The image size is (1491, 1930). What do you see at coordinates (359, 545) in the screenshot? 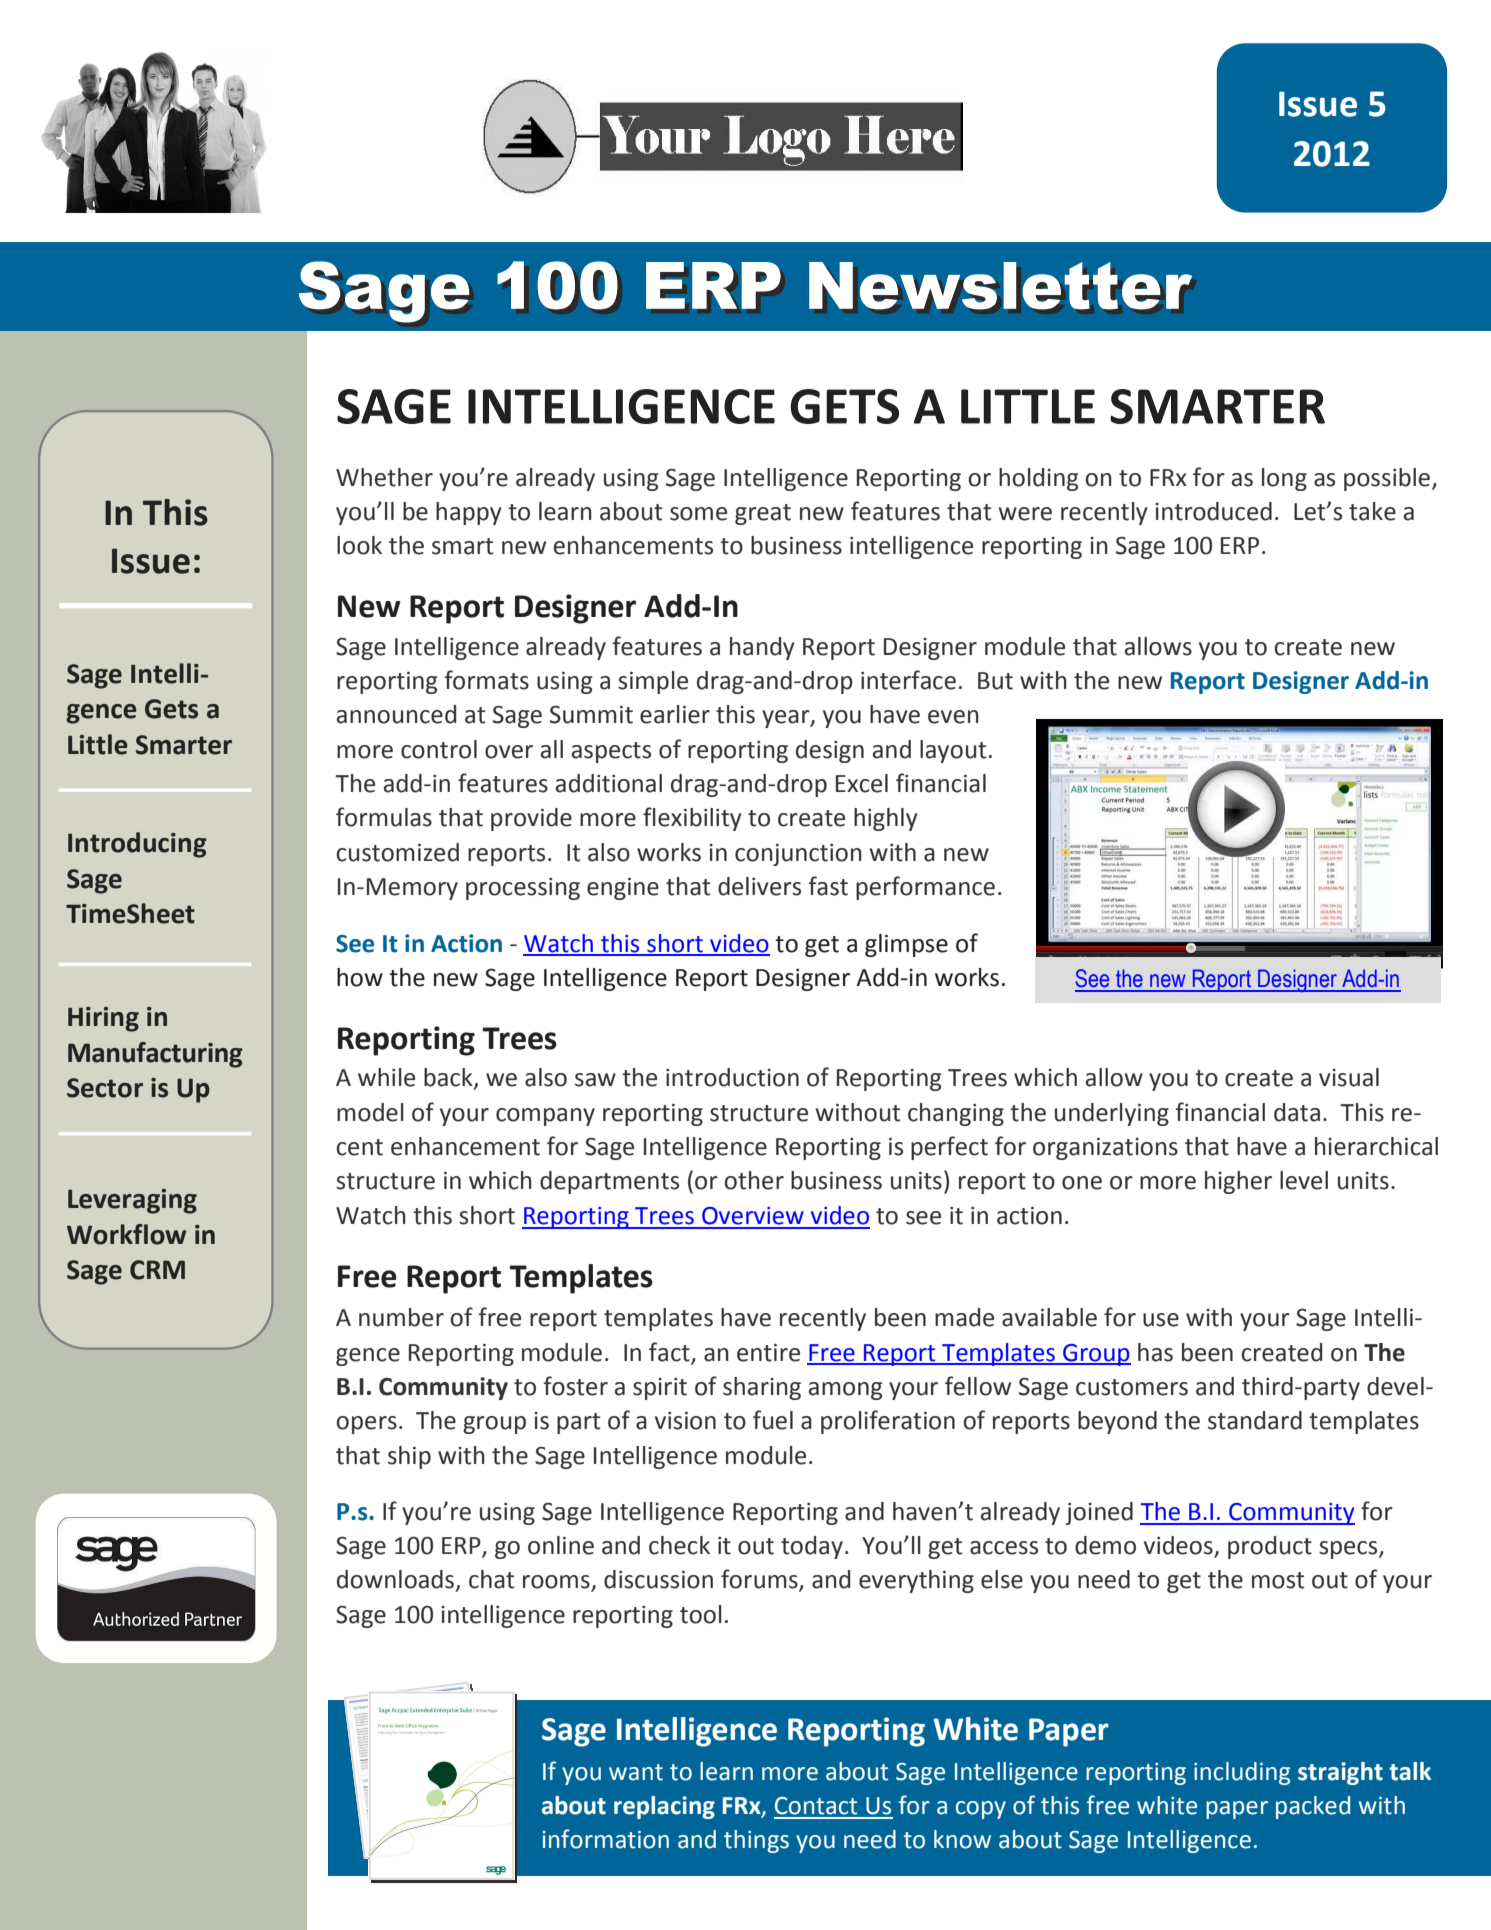
I see `look` at bounding box center [359, 545].
